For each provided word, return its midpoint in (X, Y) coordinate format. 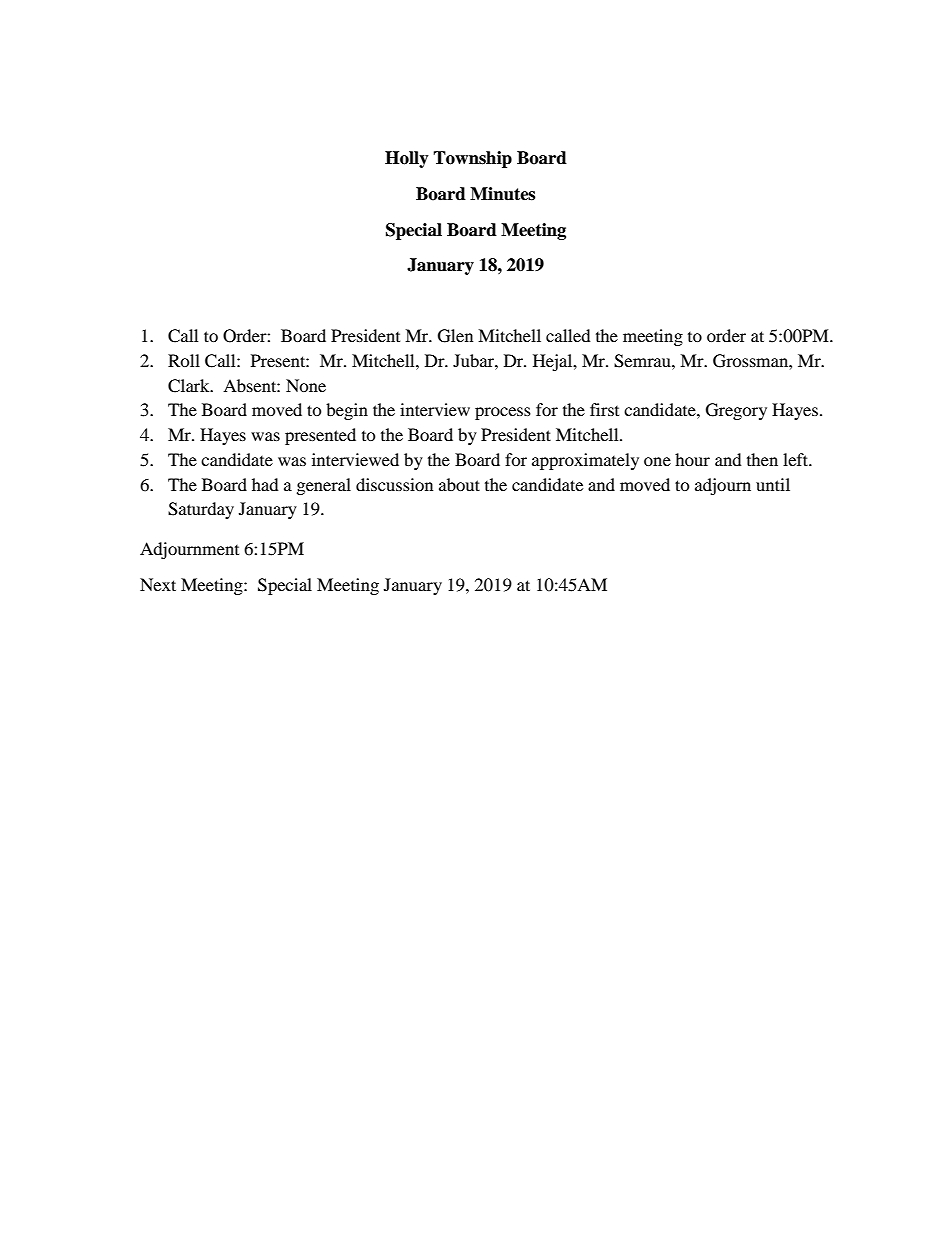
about (459, 484)
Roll (184, 360)
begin (347, 411)
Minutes (502, 194)
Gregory (736, 411)
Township (472, 159)
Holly (407, 159)
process (503, 413)
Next (158, 584)
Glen (455, 336)
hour (692, 459)
